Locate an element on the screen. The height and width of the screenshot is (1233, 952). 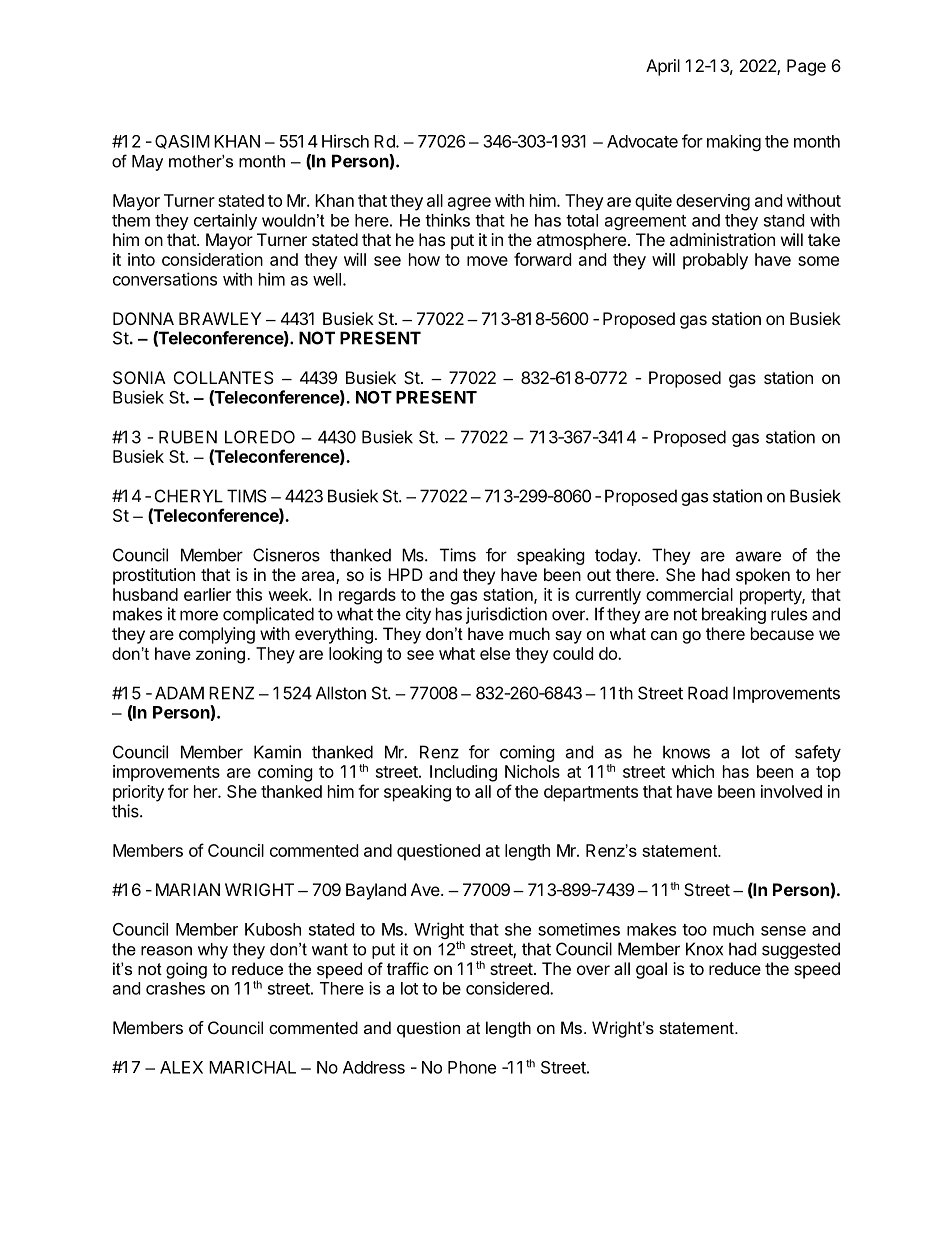
making is located at coordinates (734, 142).
